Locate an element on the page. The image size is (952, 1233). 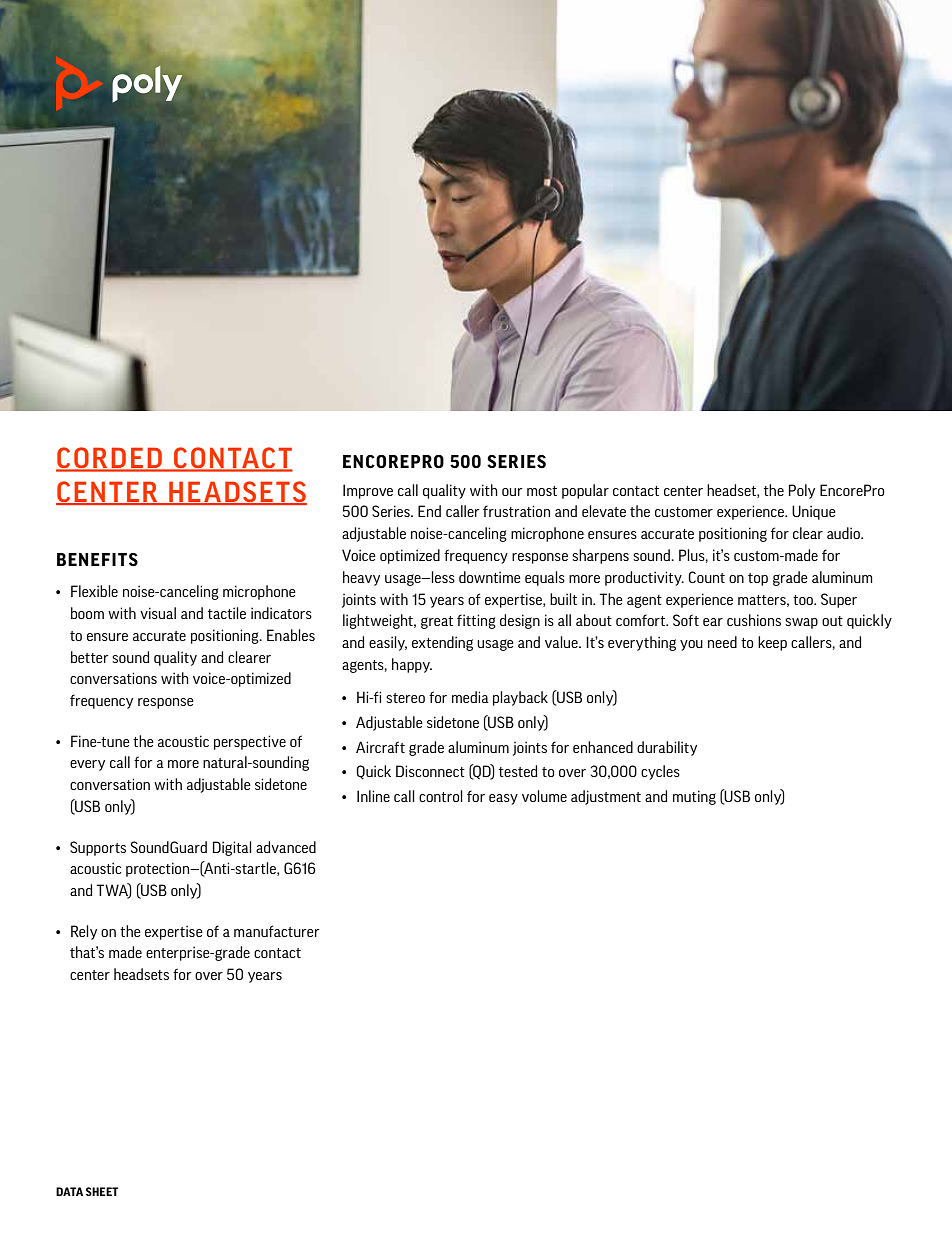
better is located at coordinates (89, 657).
